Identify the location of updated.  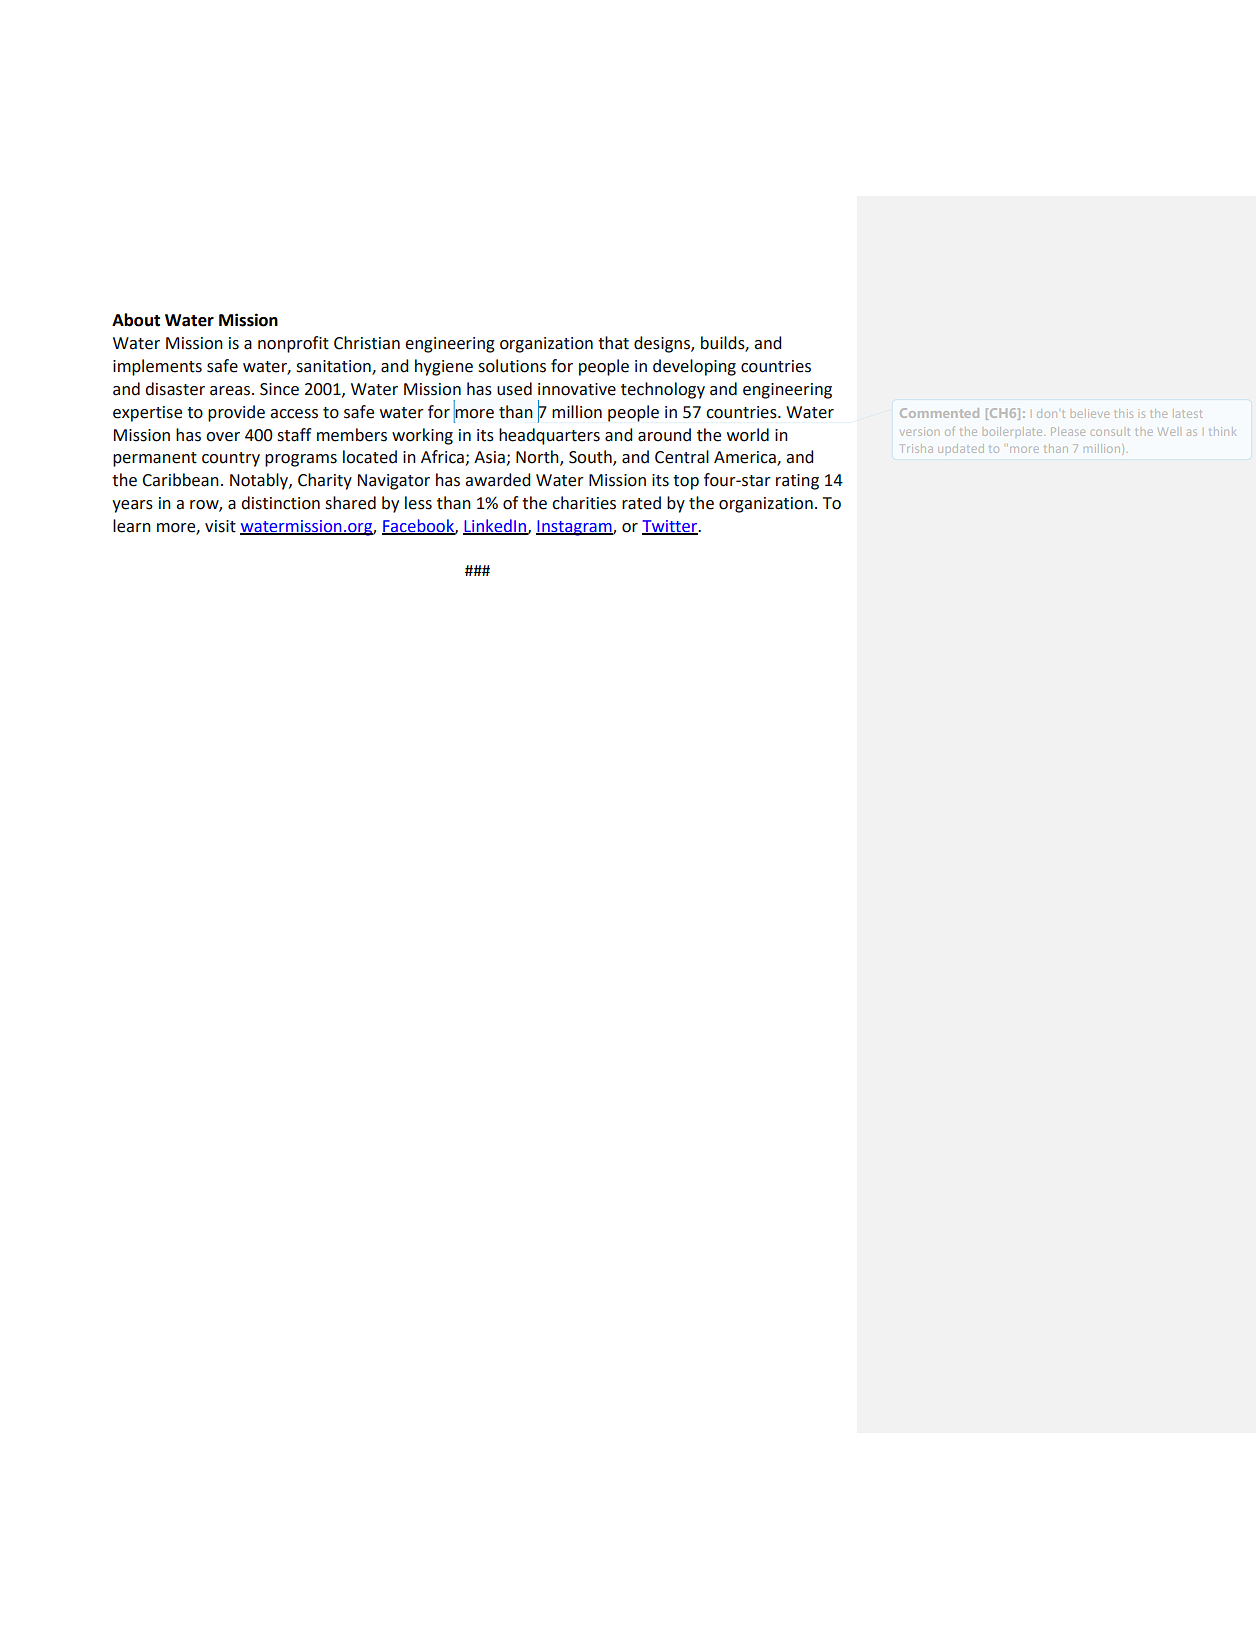
(961, 448).
